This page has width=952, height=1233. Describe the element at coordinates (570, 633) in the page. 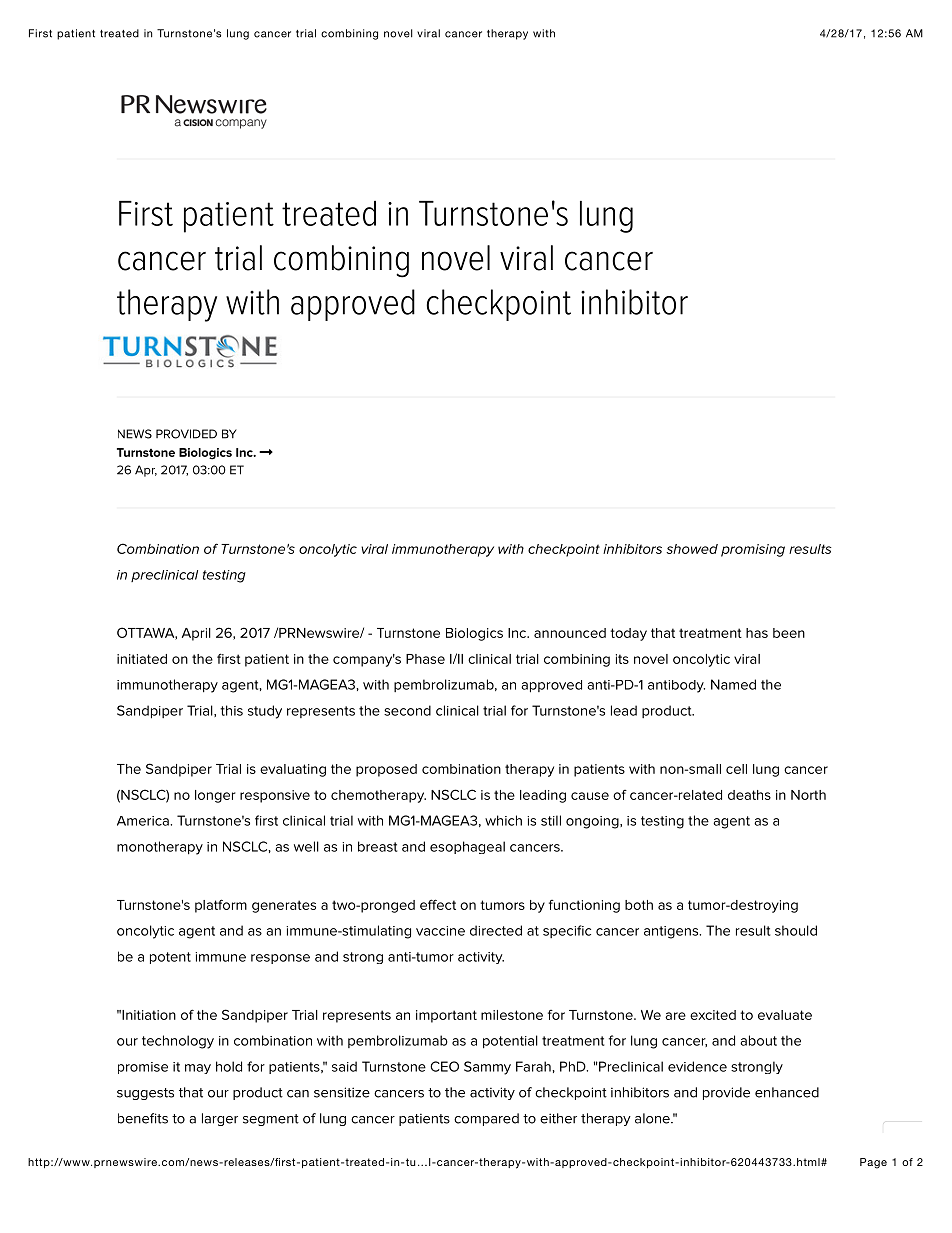

I see `announced` at that location.
